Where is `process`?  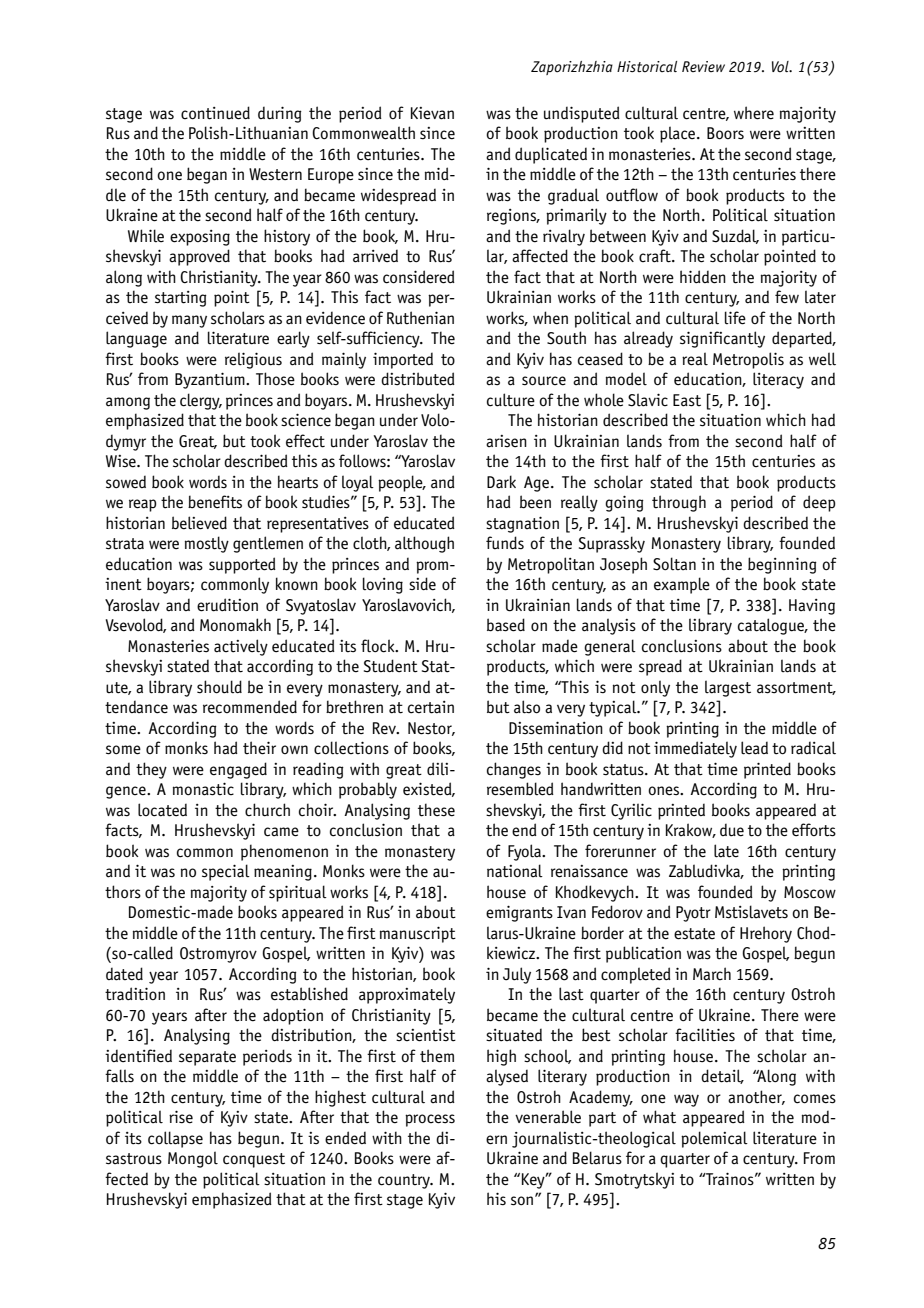 process is located at coordinates (430, 1120).
